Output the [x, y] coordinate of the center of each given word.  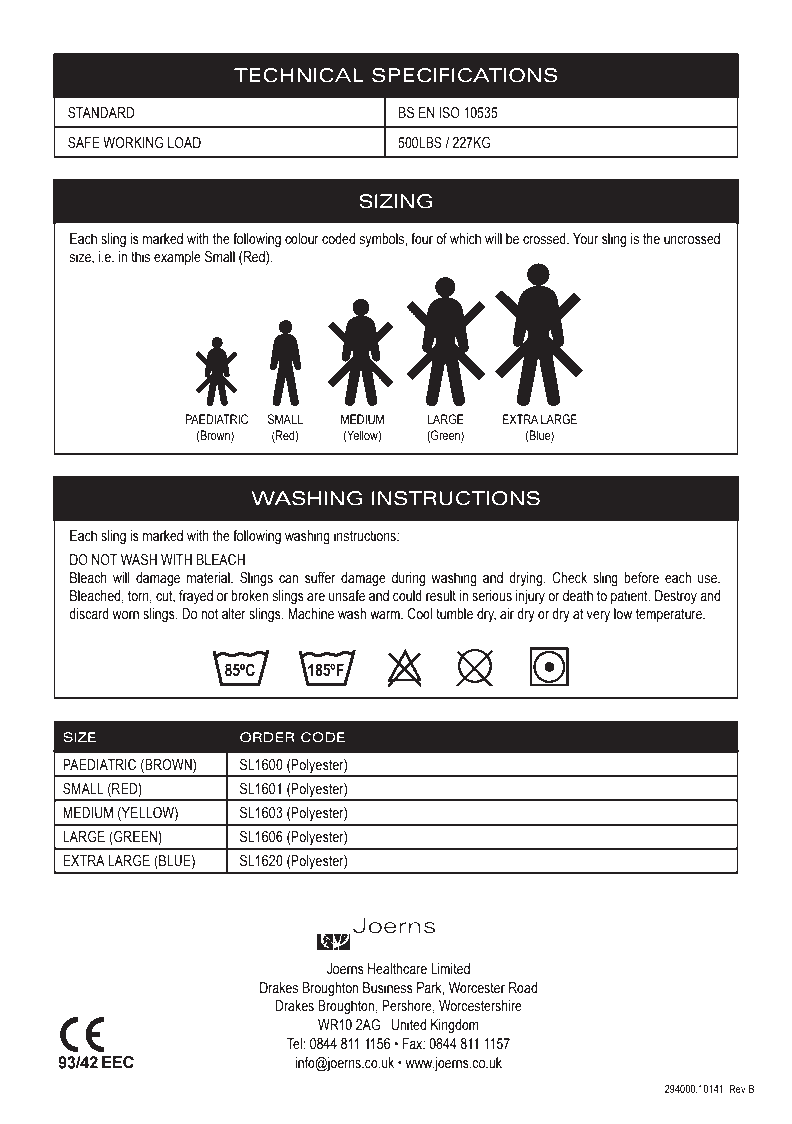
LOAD [184, 142]
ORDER [267, 737]
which [465, 238]
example [177, 258]
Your [586, 238]
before [641, 578]
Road [523, 988]
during [408, 579]
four [422, 239]
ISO [449, 113]
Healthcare [397, 969]
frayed [196, 597]
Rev [737, 1089]
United [409, 1025]
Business [388, 988]
